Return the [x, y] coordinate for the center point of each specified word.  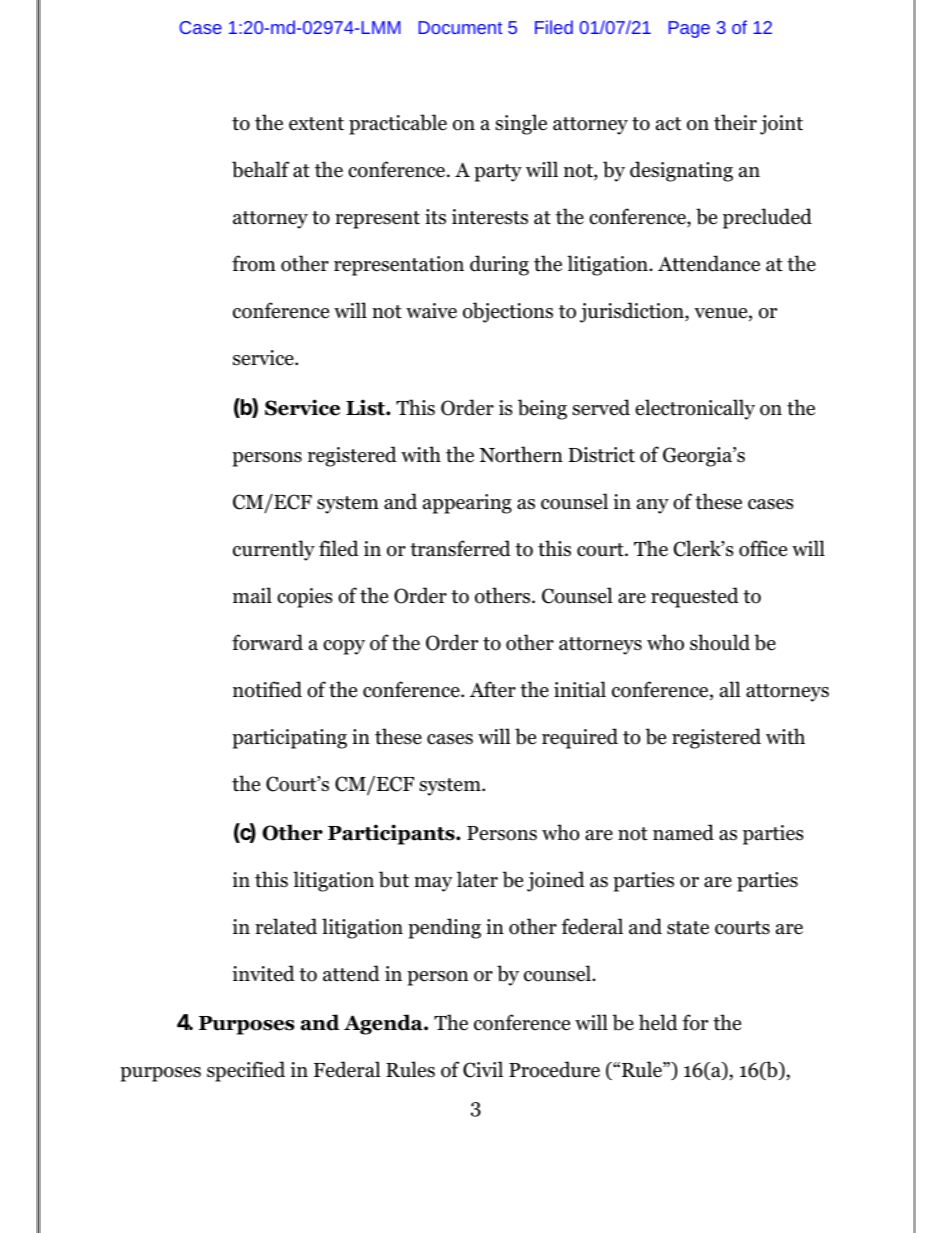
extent [316, 124]
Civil [483, 1069]
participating [289, 739]
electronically [695, 409]
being [542, 409]
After [493, 689]
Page [689, 29]
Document [460, 27]
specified [246, 1071]
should [720, 642]
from [254, 263]
